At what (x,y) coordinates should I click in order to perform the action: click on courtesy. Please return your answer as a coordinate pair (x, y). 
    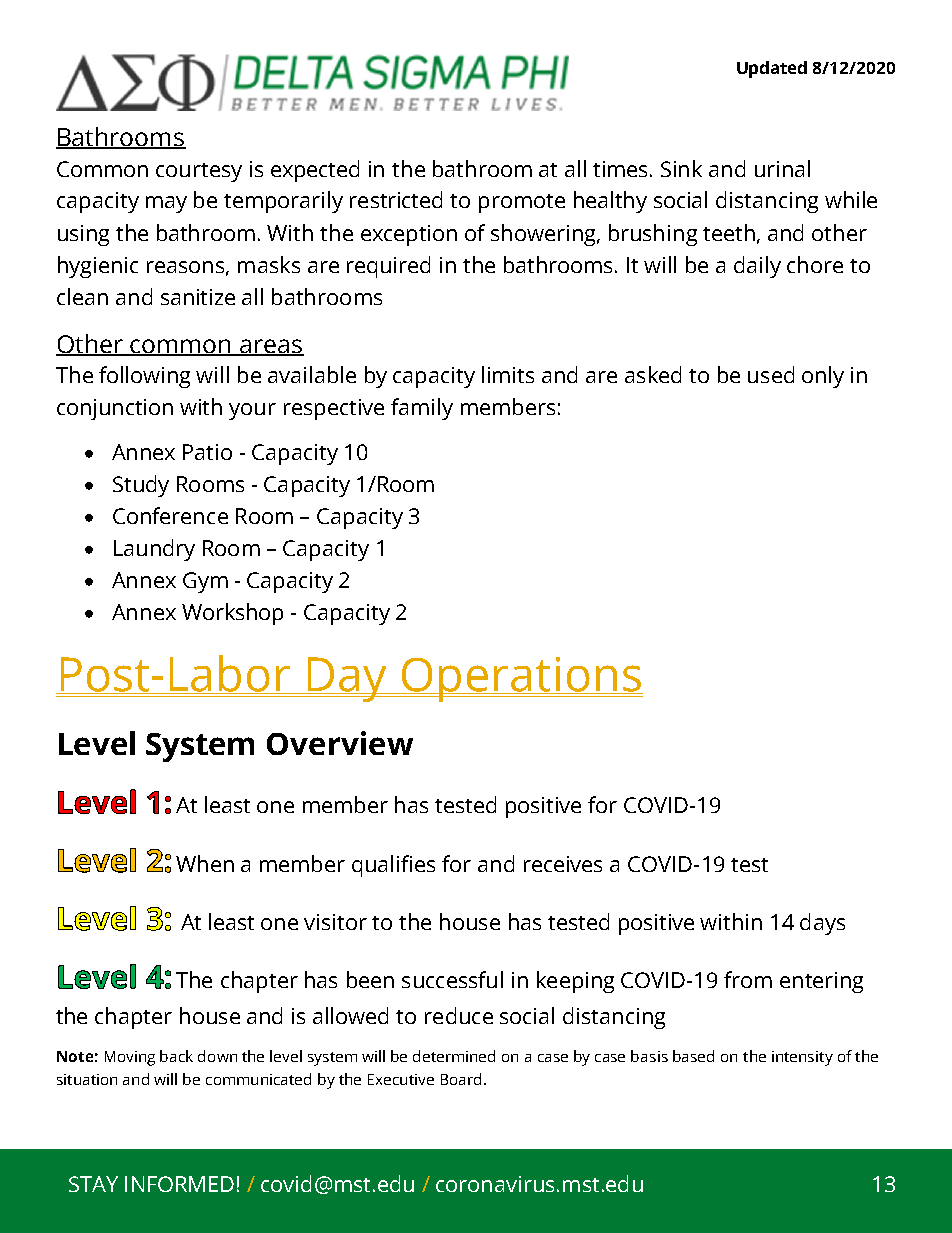
    Looking at the image, I should click on (199, 172).
